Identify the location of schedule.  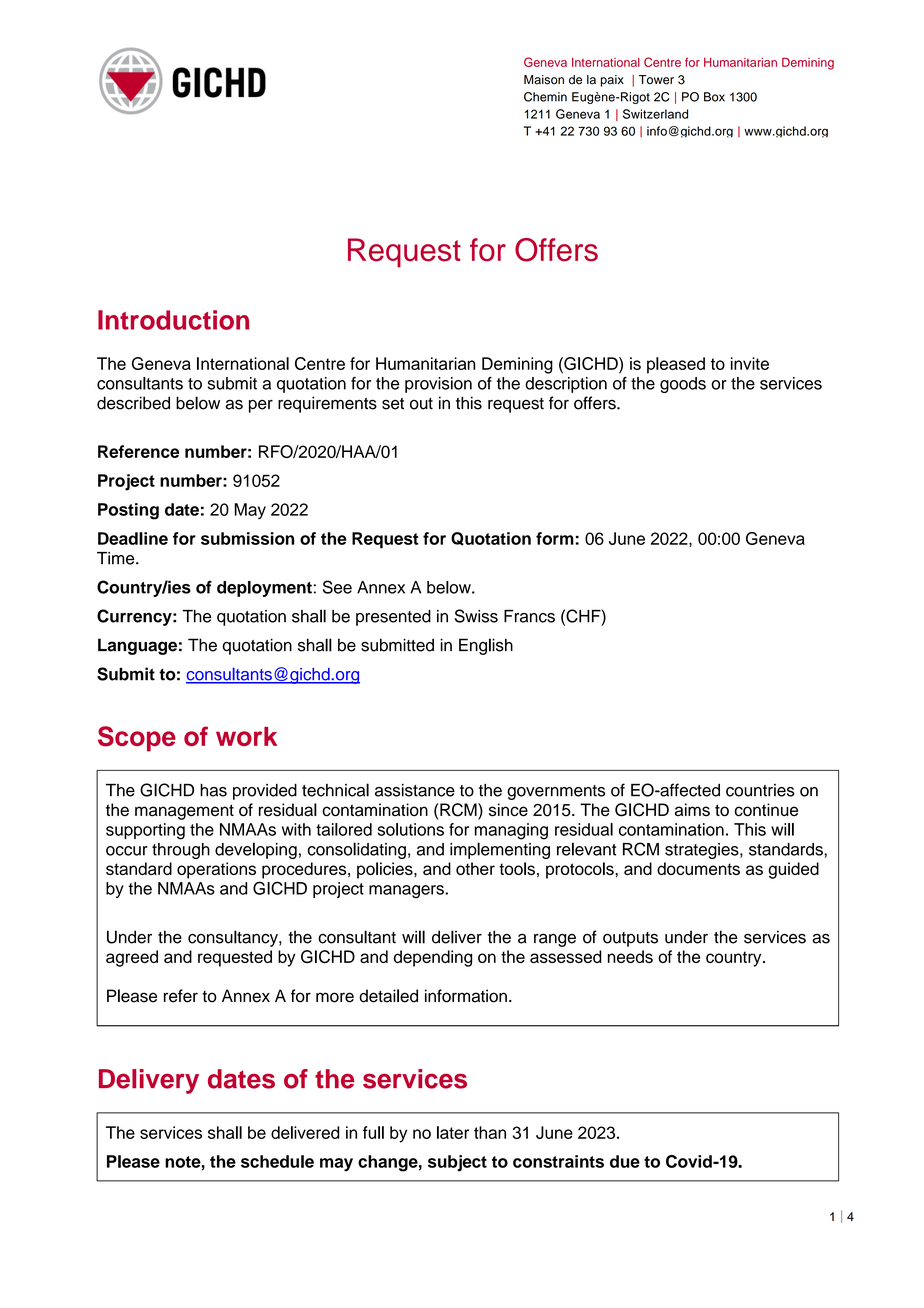
(277, 1161).
